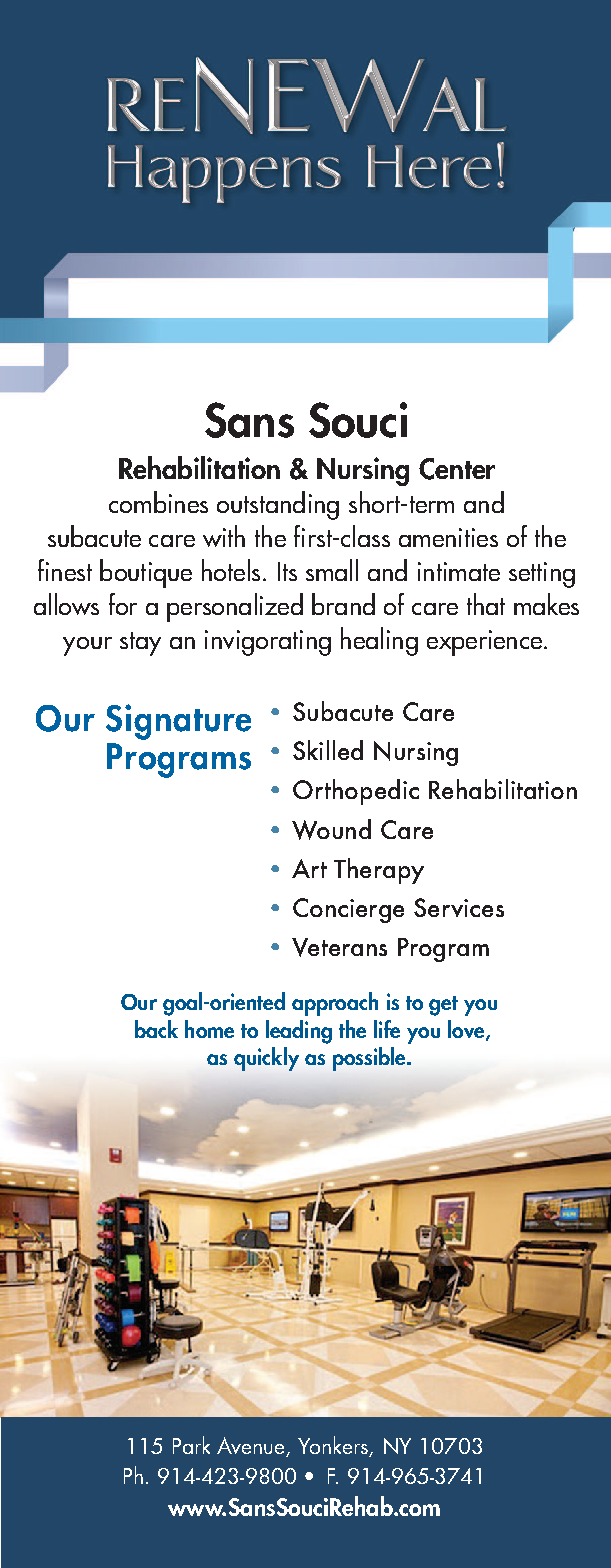 The width and height of the screenshot is (611, 1568). What do you see at coordinates (484, 643) in the screenshot?
I see `experience` at bounding box center [484, 643].
